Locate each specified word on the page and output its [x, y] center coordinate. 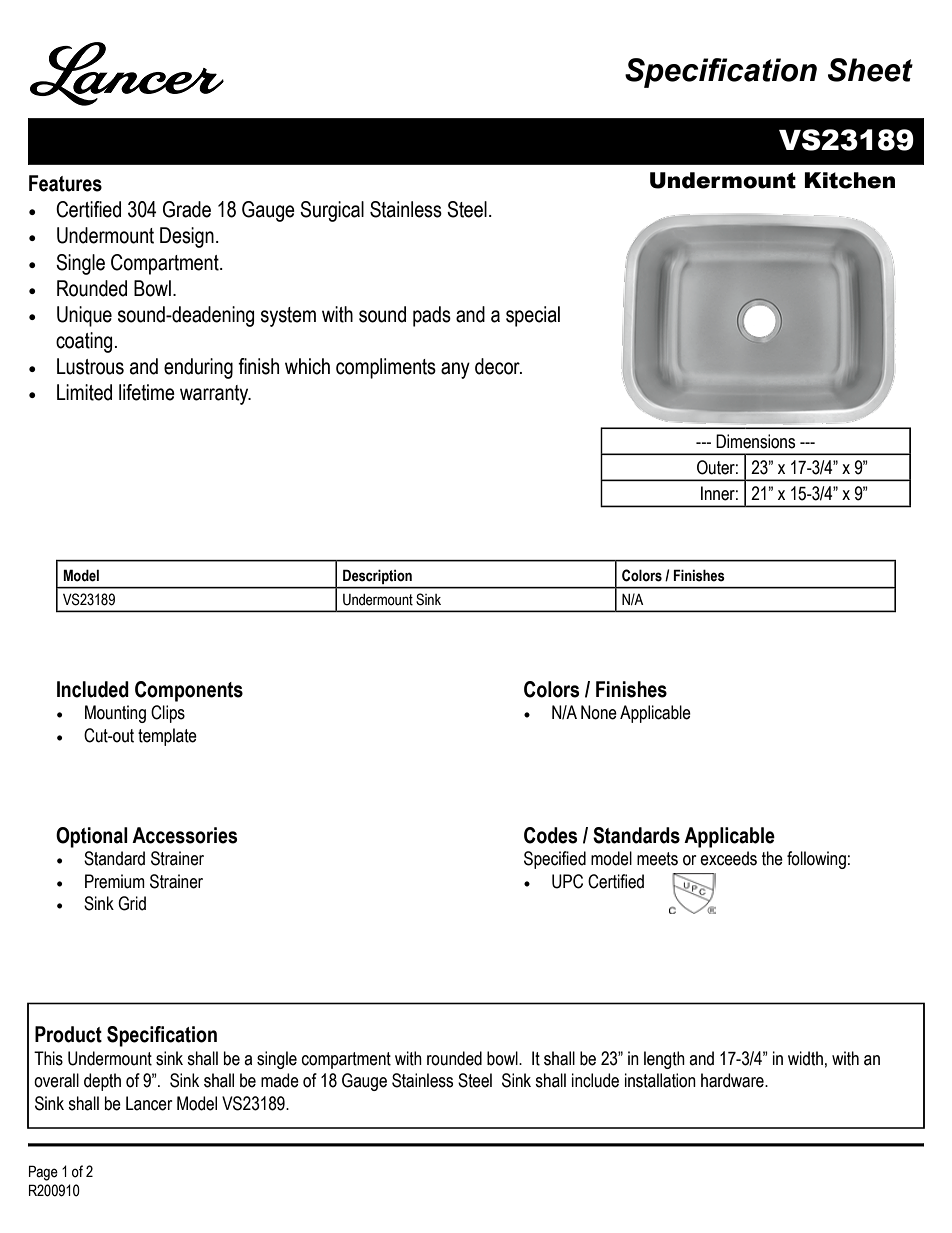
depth [102, 1082]
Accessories [184, 835]
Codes [550, 835]
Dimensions [755, 441]
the [772, 858]
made [280, 1080]
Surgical [332, 211]
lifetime [147, 392]
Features [65, 183]
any [455, 370]
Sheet [870, 70]
